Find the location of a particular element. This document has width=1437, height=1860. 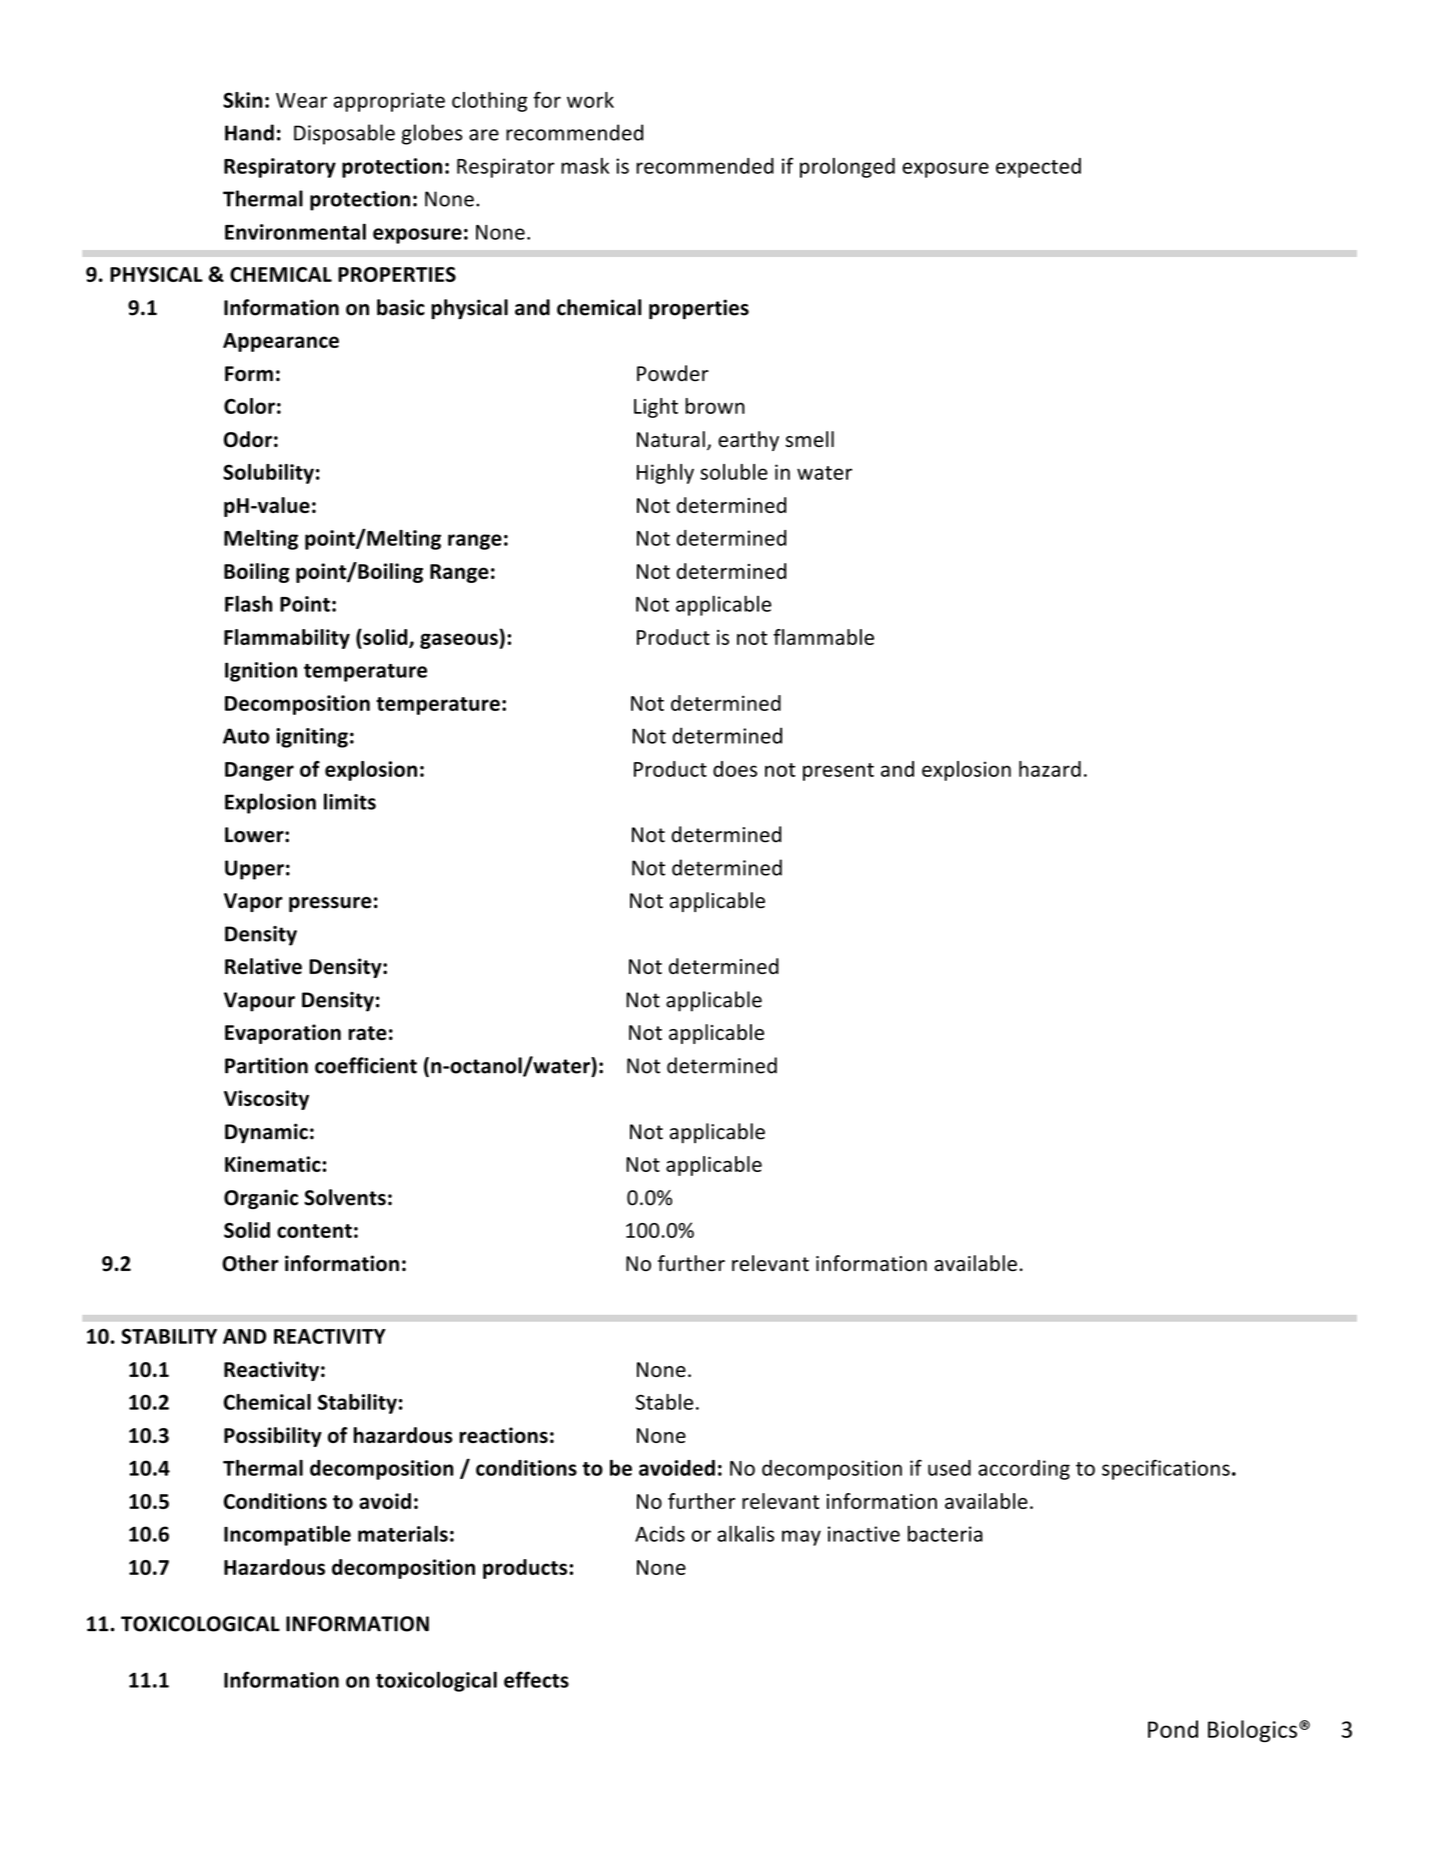

present is located at coordinates (838, 772).
